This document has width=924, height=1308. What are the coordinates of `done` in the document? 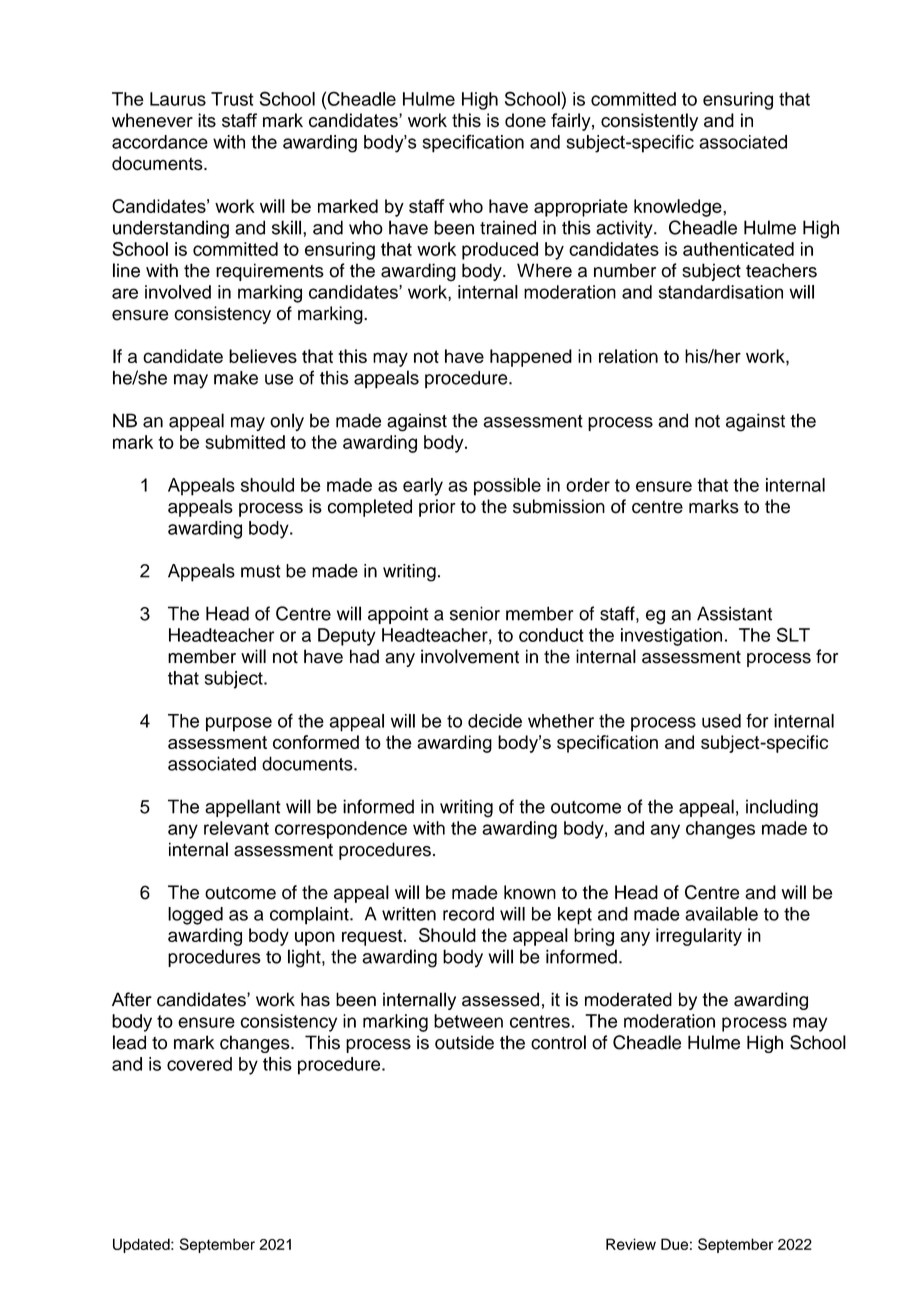 It's located at (525, 120).
